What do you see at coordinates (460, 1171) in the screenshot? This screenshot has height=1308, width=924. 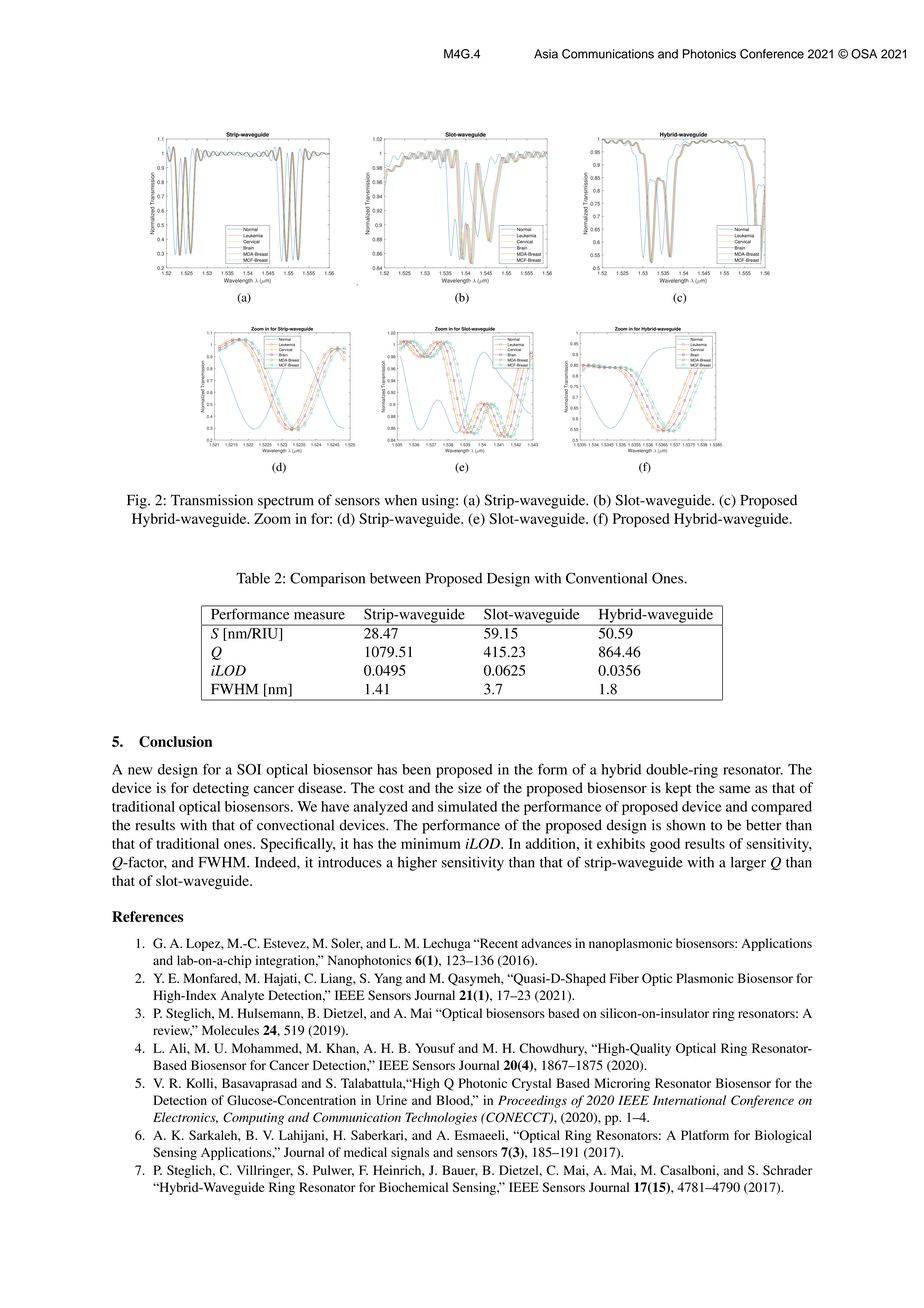 I see `Bauer` at bounding box center [460, 1171].
